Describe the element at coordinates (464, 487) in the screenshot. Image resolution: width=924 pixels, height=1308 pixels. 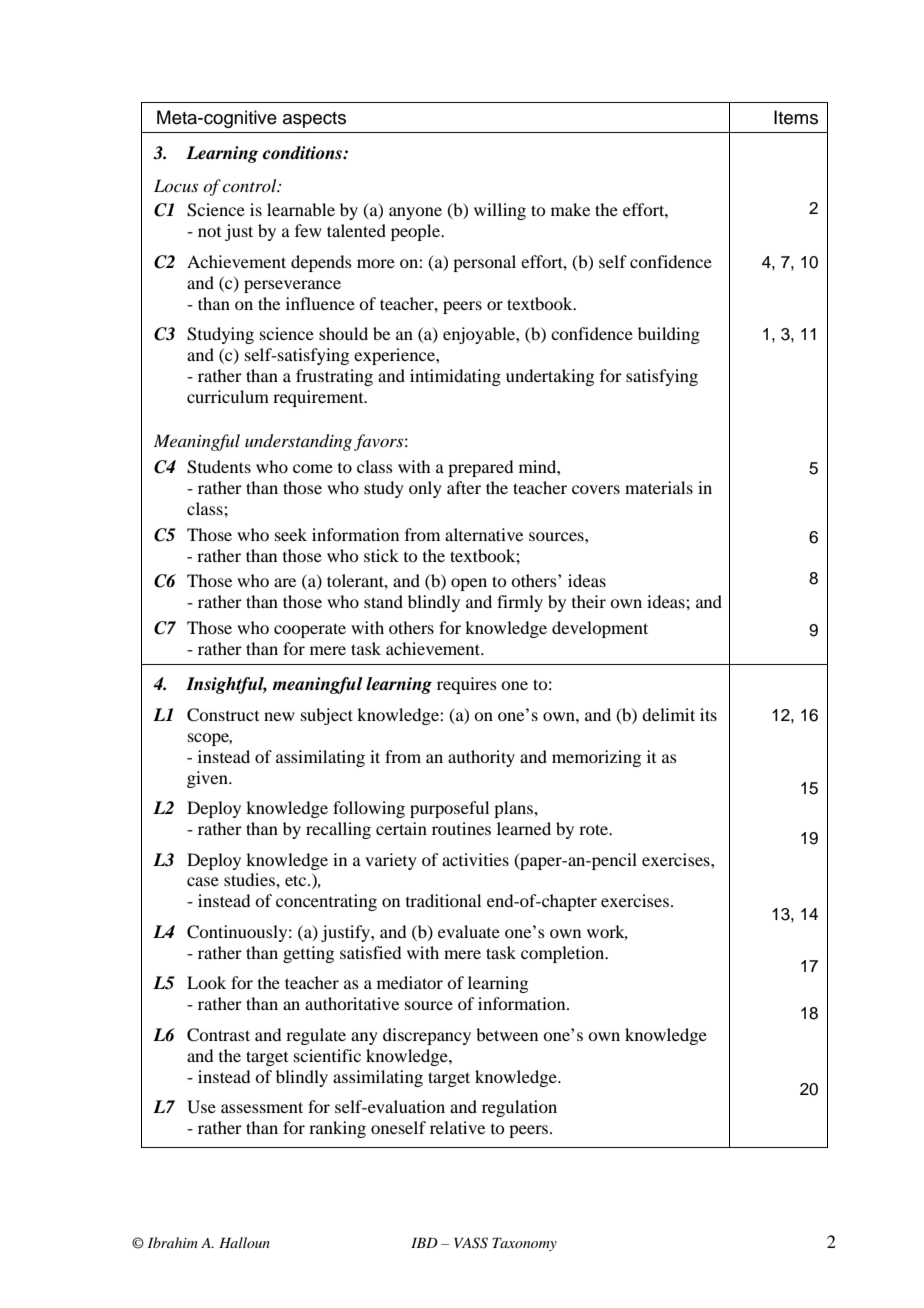
I see `after` at that location.
